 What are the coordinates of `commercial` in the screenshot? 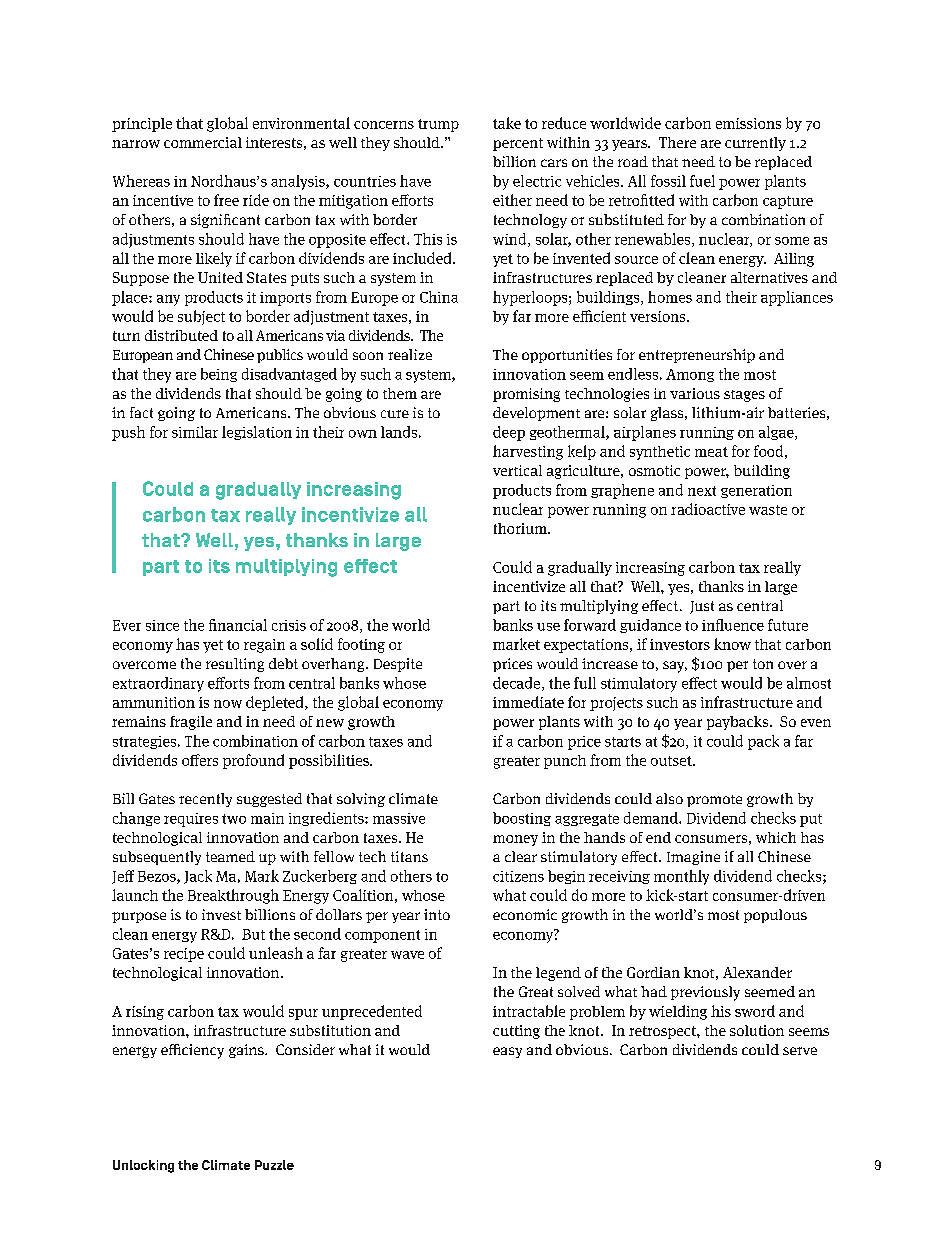 It's located at (203, 142).
